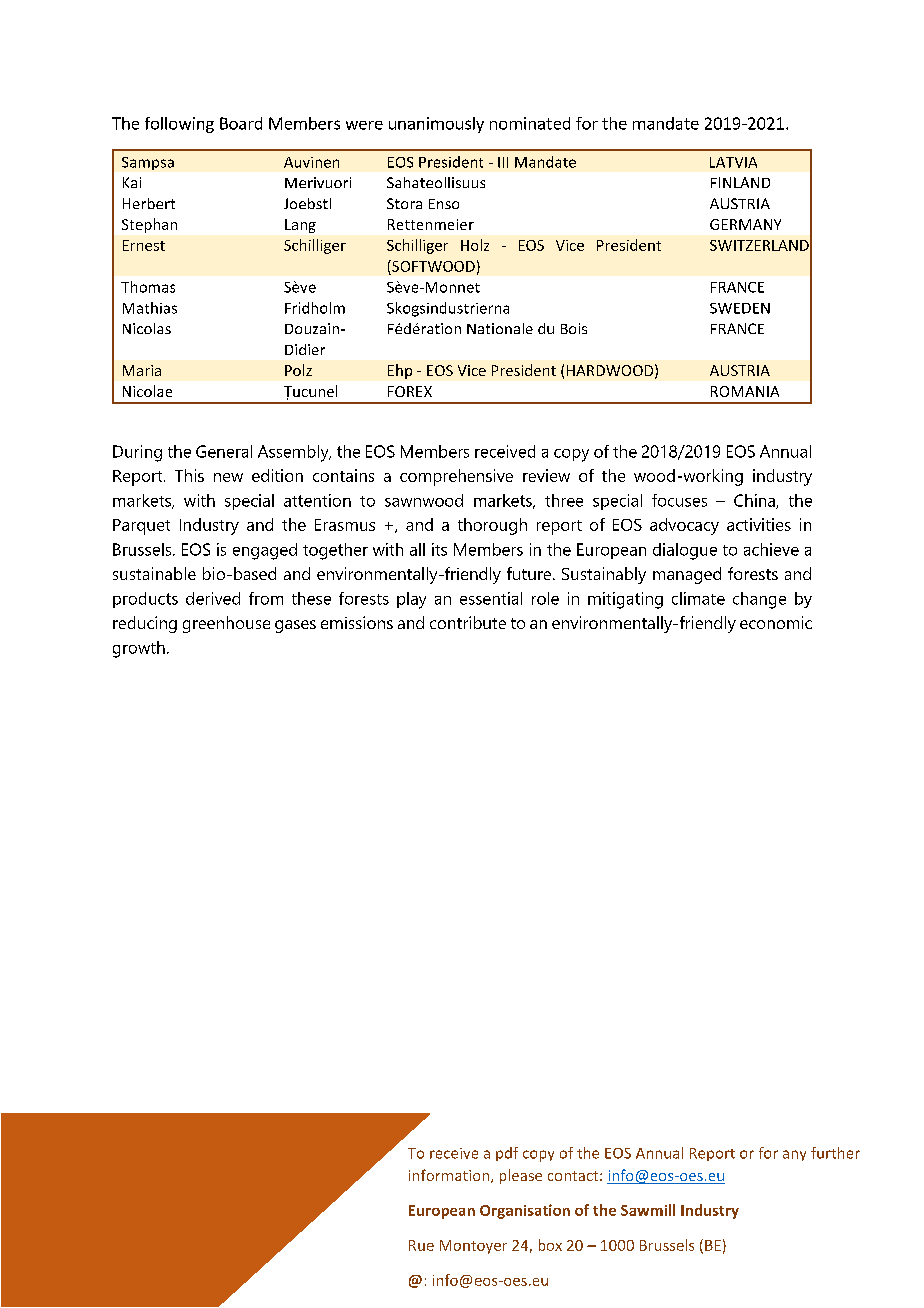  I want to click on growth, so click(139, 649).
